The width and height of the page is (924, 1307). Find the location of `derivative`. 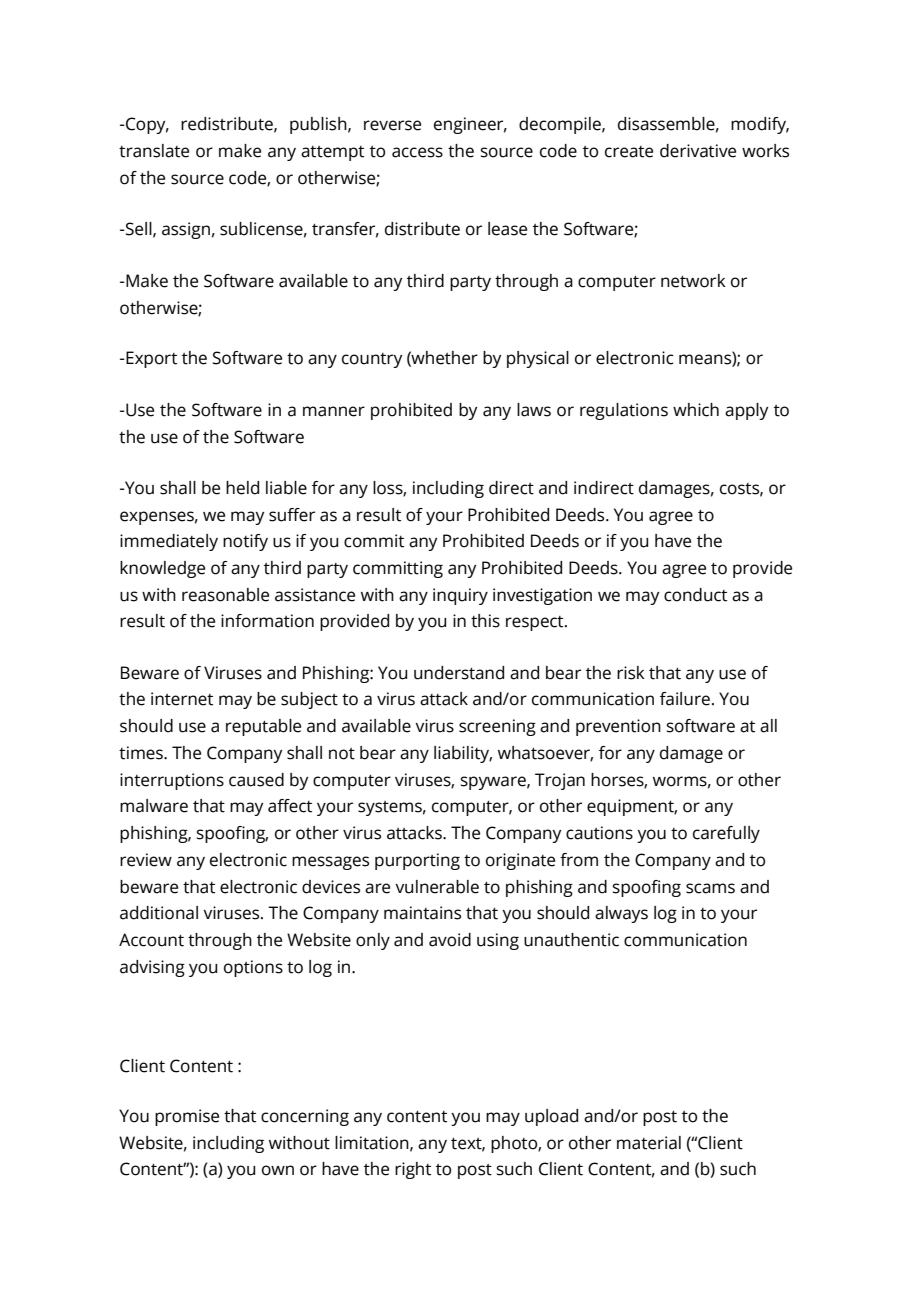

derivative is located at coordinates (698, 151).
